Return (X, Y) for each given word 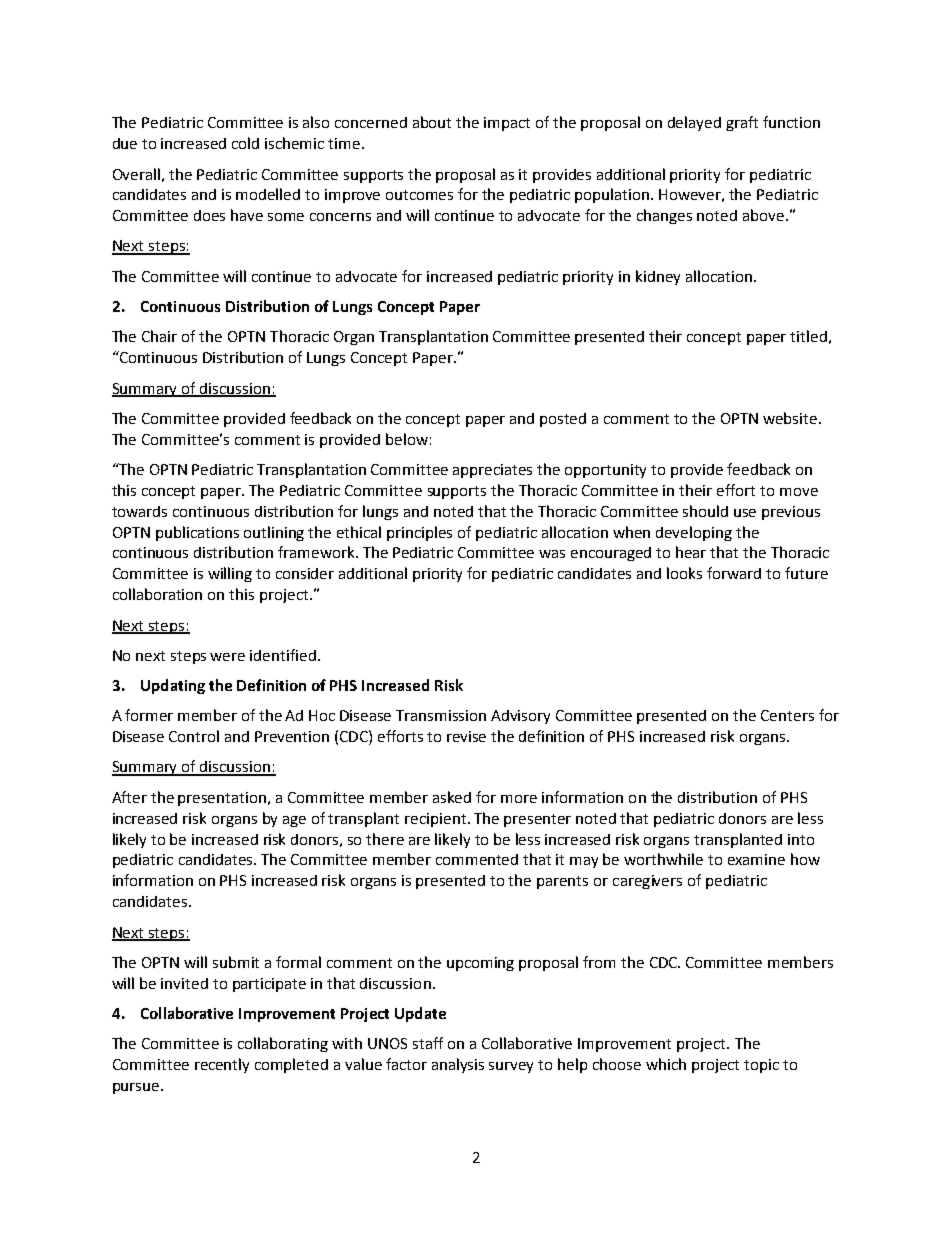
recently (222, 1065)
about (432, 122)
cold (245, 143)
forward (734, 573)
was (552, 554)
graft (742, 123)
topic (761, 1066)
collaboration (157, 594)
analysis (458, 1065)
